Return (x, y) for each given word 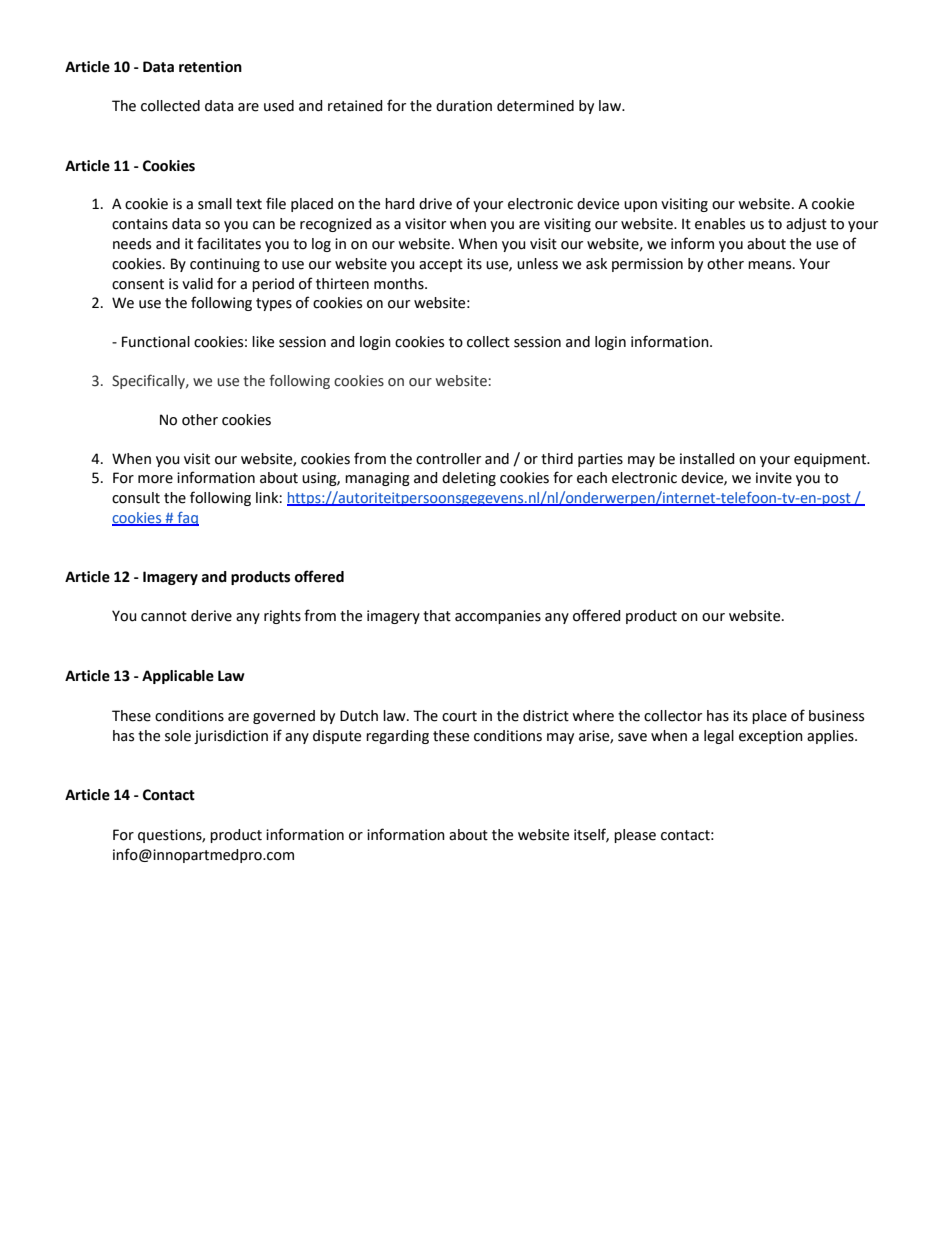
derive (211, 616)
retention (210, 67)
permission (647, 265)
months (400, 284)
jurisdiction (231, 737)
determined (535, 106)
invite (774, 478)
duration (464, 106)
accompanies (498, 617)
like (263, 342)
